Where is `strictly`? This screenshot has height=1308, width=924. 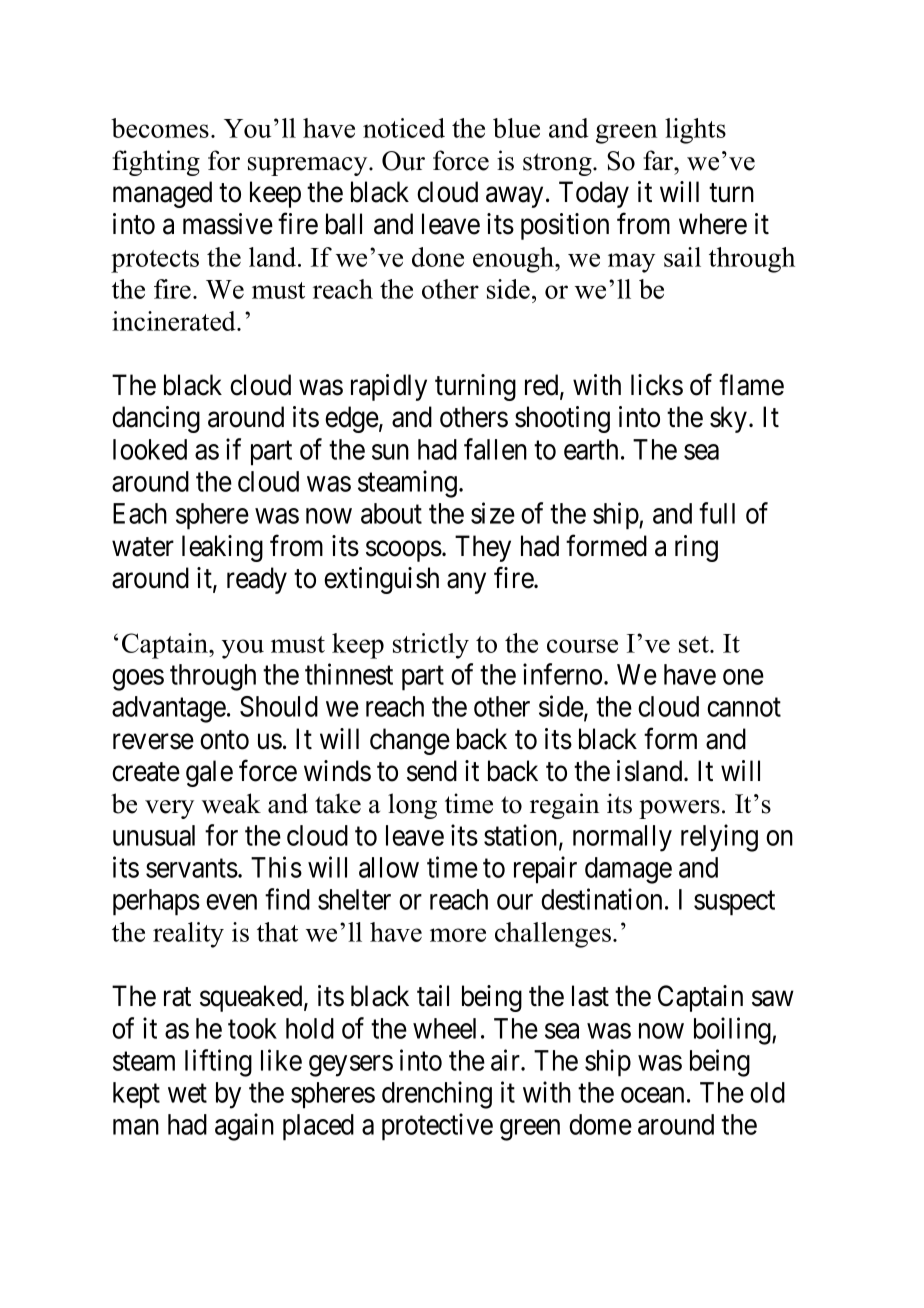
strictly is located at coordinates (431, 646).
